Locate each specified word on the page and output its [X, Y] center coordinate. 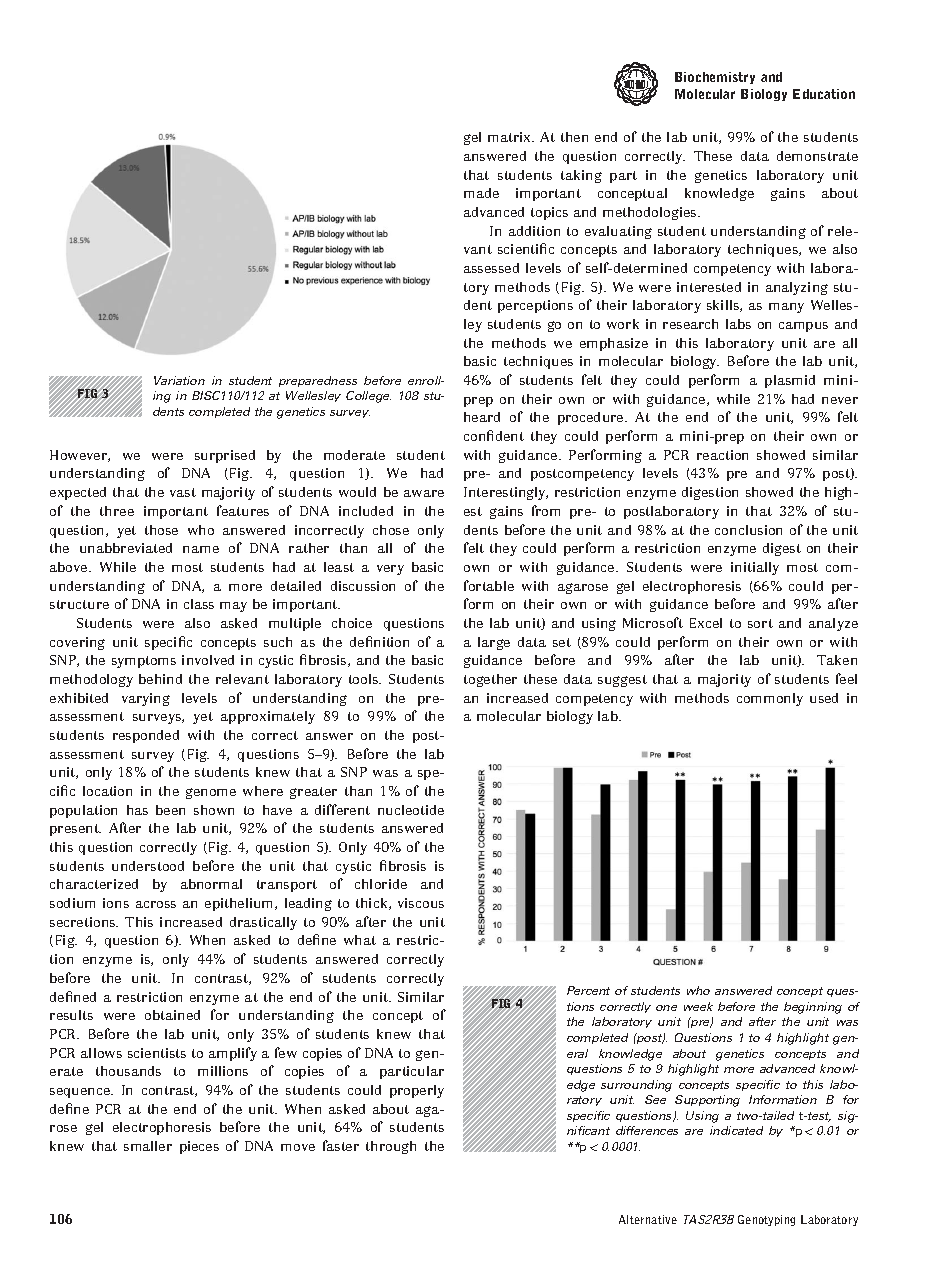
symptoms [144, 662]
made [481, 193]
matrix [511, 137]
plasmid [790, 381]
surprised [225, 456]
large [494, 643]
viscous [421, 903]
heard [482, 417]
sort [760, 623]
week [698, 1006]
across [156, 904]
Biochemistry [715, 78]
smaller [148, 1146]
